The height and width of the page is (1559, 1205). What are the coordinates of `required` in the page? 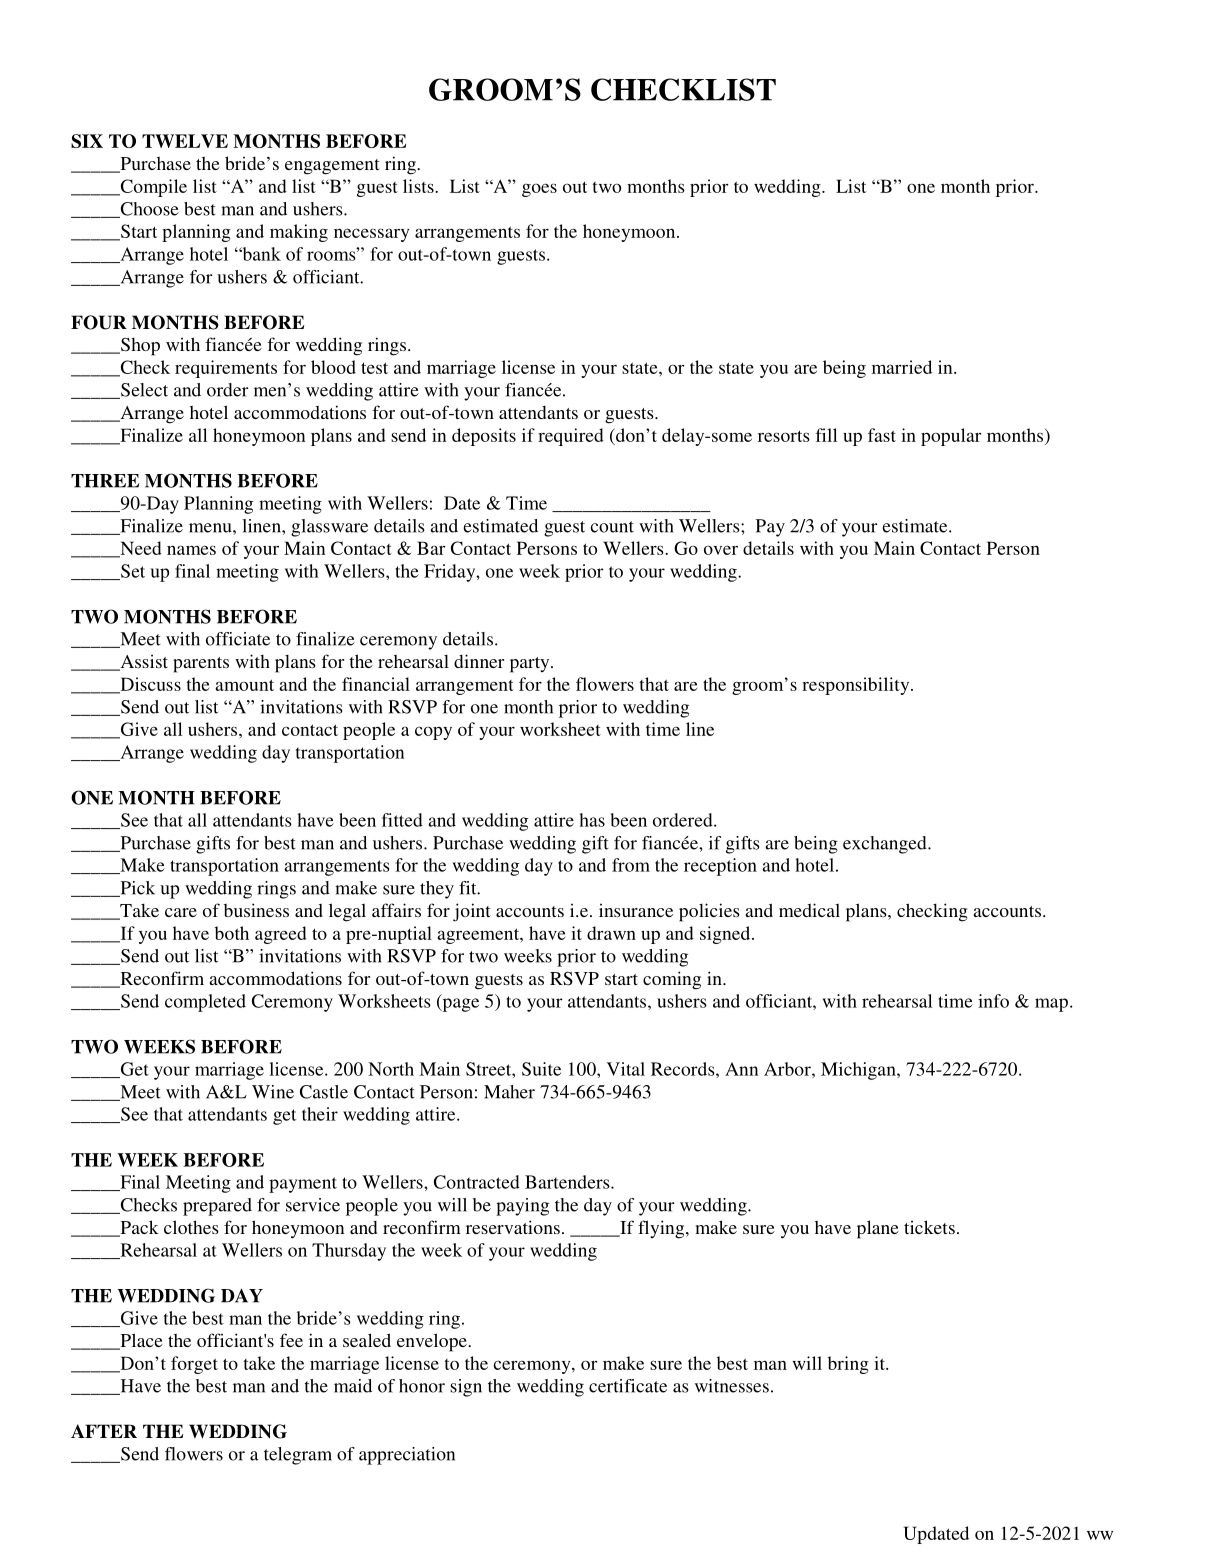 It's located at (571, 437).
